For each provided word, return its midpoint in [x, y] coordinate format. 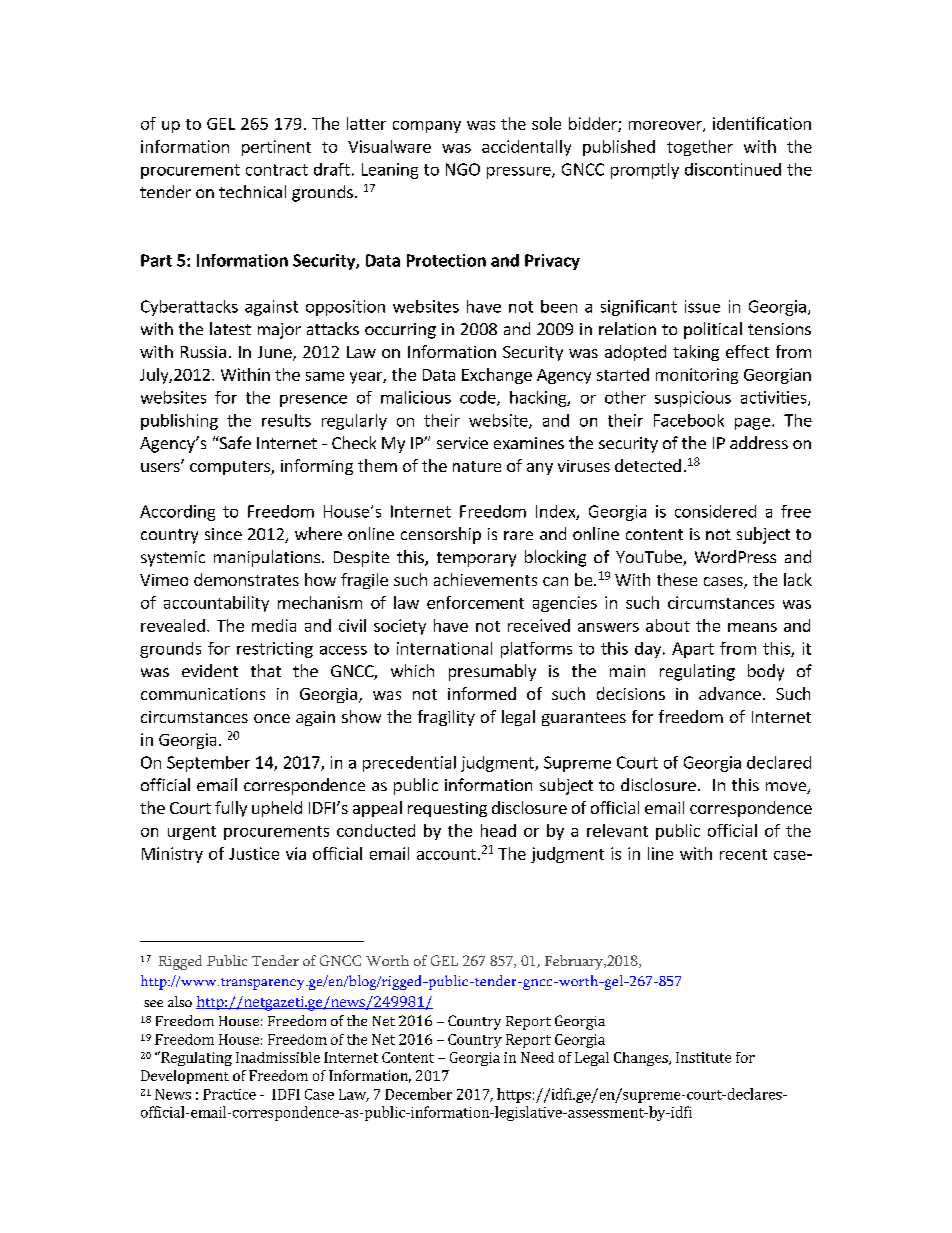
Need [537, 1057]
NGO [463, 169]
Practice [229, 1094]
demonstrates [246, 579]
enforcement [475, 602]
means [752, 627]
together [700, 148]
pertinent [276, 148]
